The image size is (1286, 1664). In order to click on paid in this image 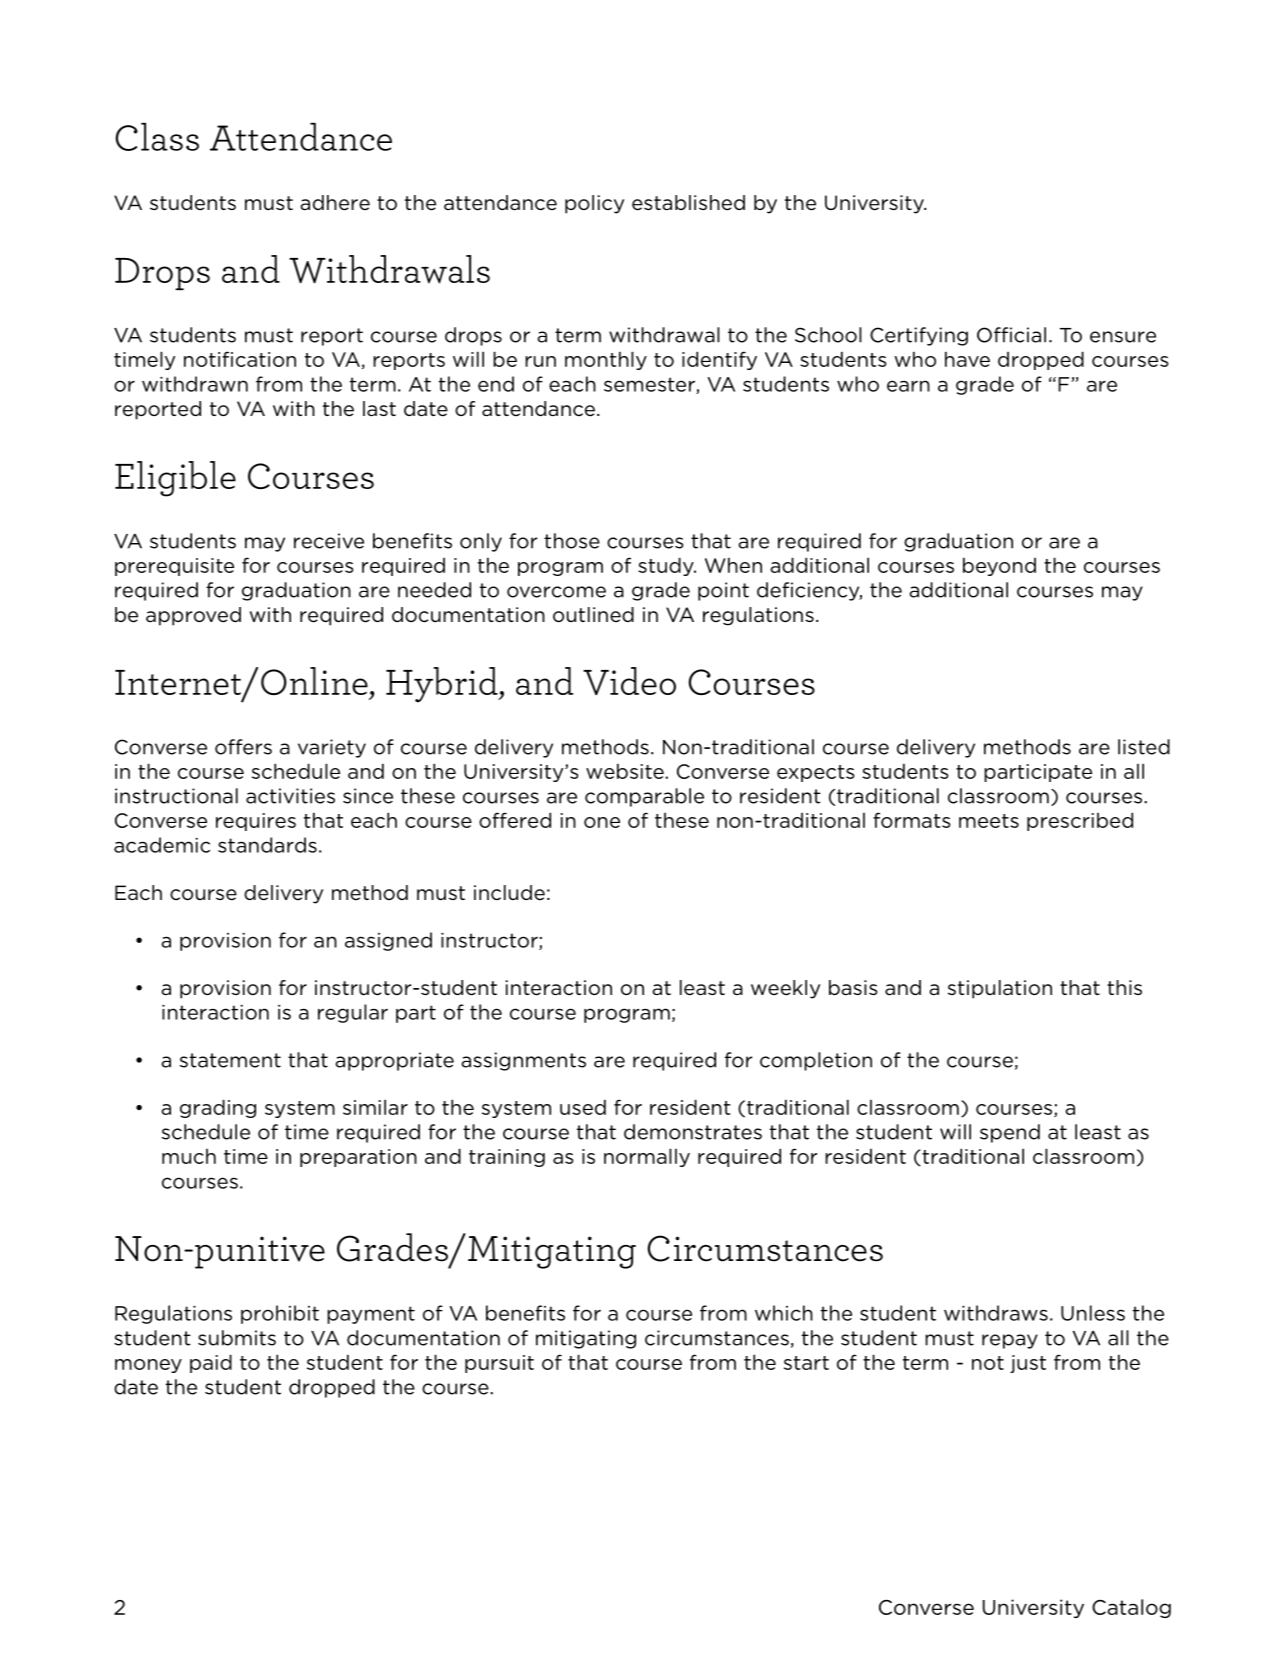, I will do `click(211, 1363)`.
